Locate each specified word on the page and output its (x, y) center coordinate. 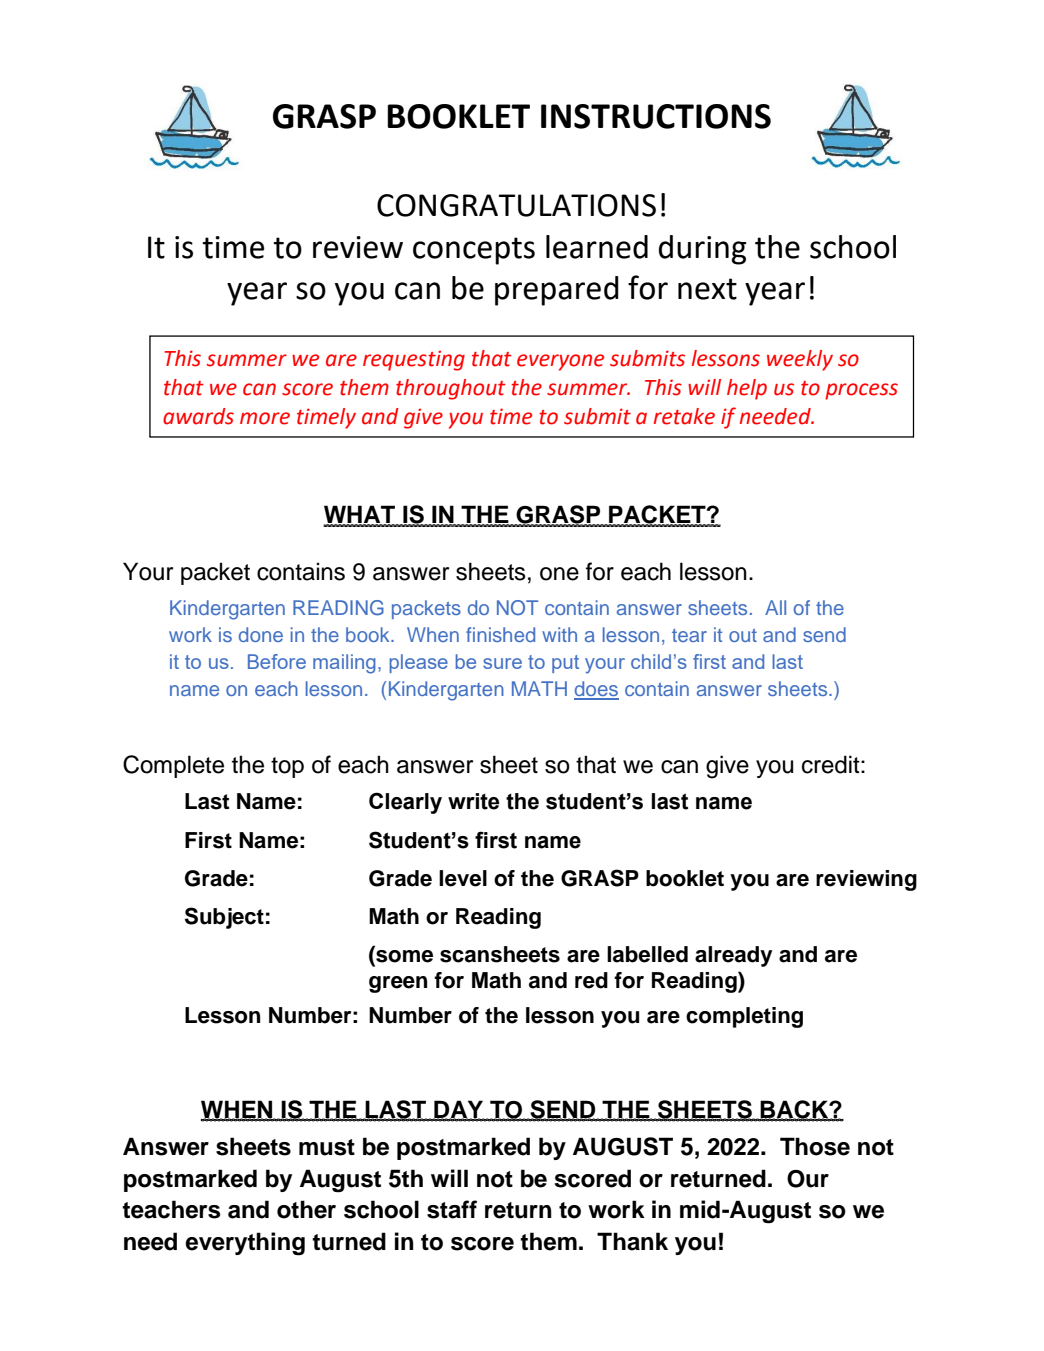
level (463, 878)
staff (452, 1209)
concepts (474, 251)
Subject (224, 918)
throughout (451, 389)
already (733, 956)
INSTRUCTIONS (656, 116)
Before (277, 661)
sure (502, 663)
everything (245, 1244)
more (265, 418)
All (775, 607)
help (747, 389)
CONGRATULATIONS (516, 205)
